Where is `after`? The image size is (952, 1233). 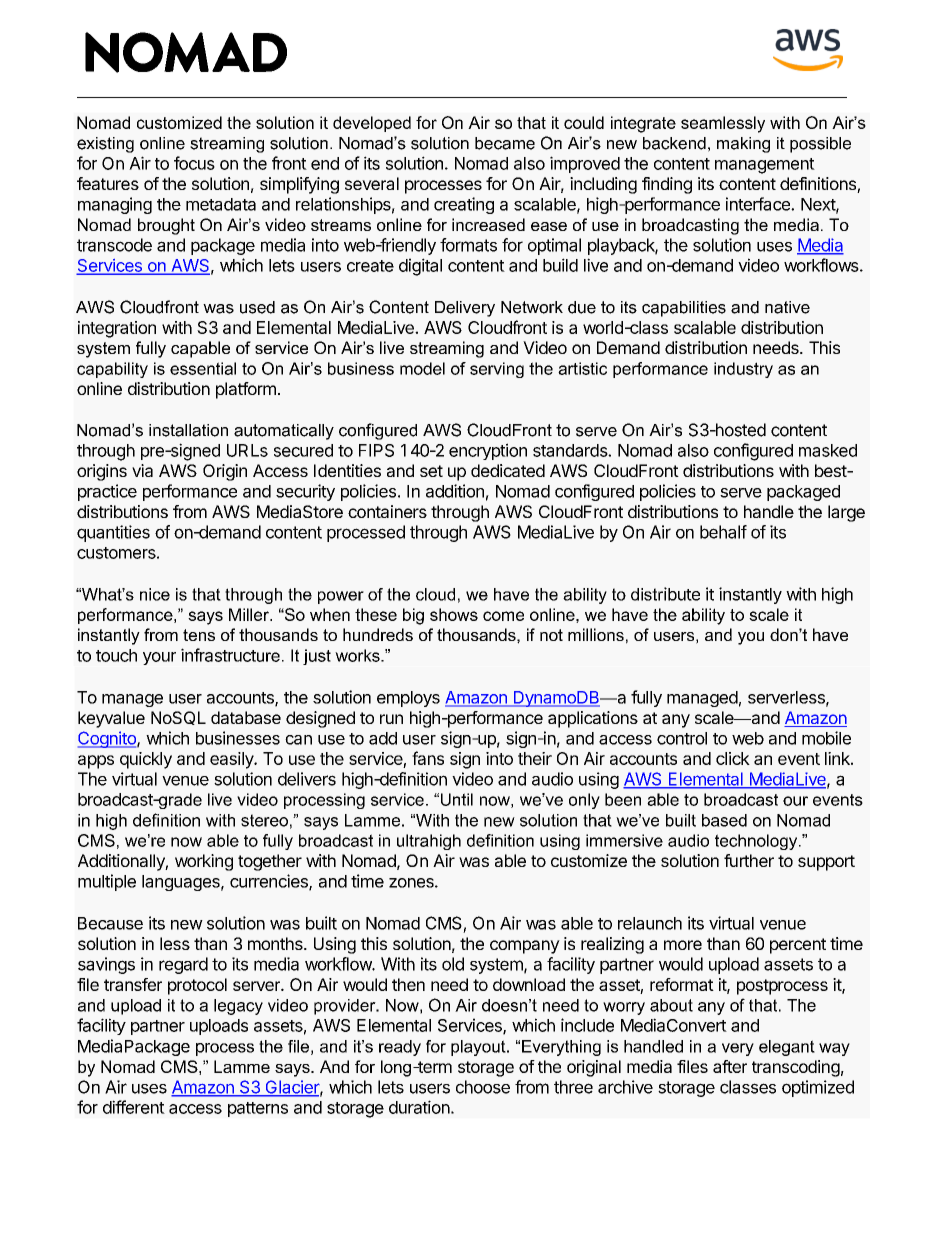 after is located at coordinates (730, 1066).
